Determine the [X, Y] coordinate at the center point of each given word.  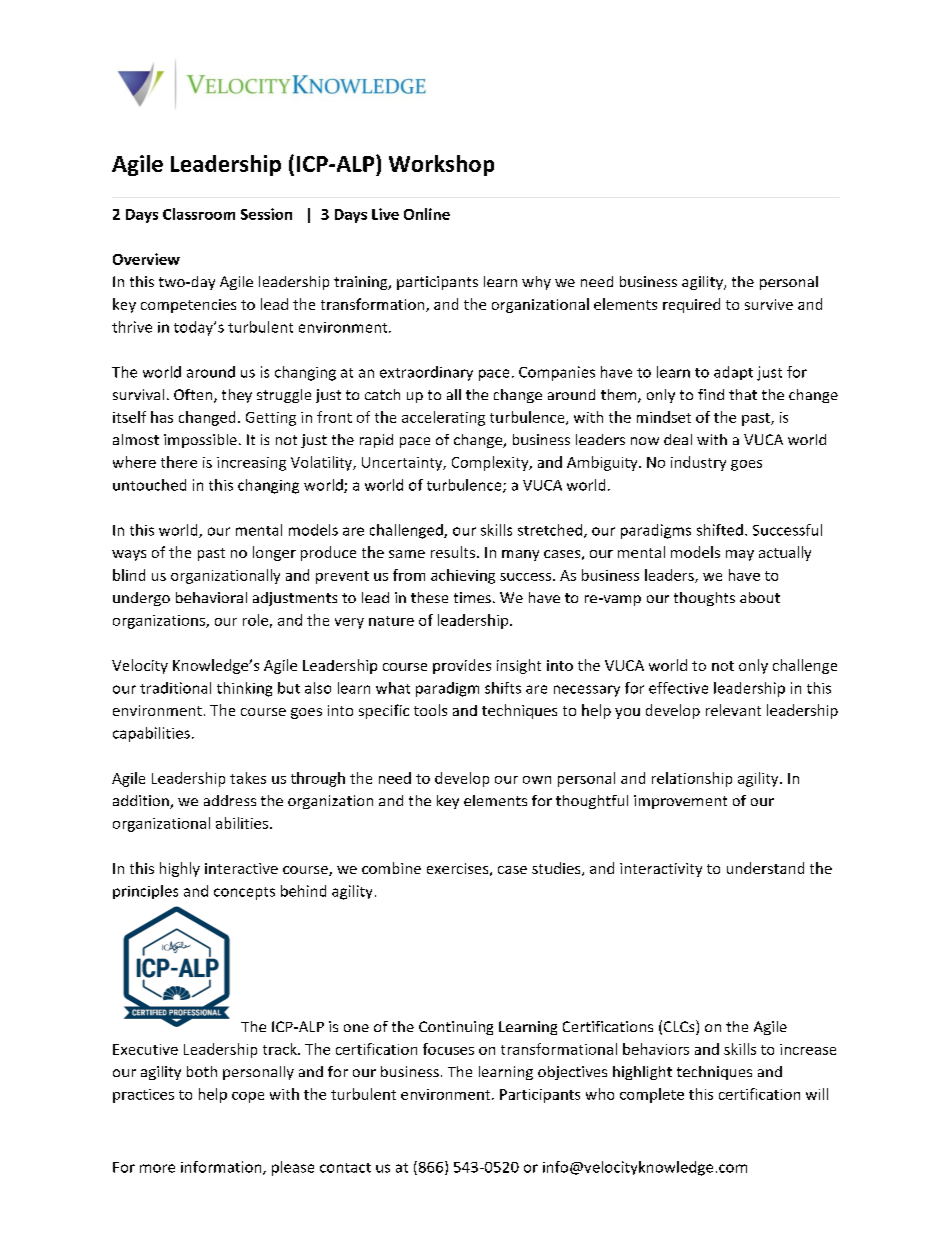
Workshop [441, 165]
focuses [448, 1049]
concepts [244, 893]
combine [391, 868]
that [743, 394]
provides [462, 666]
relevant [733, 710]
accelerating [443, 418]
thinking [244, 689]
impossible [200, 441]
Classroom [199, 214]
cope [248, 1097]
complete [652, 1095]
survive [769, 304]
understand [765, 868]
